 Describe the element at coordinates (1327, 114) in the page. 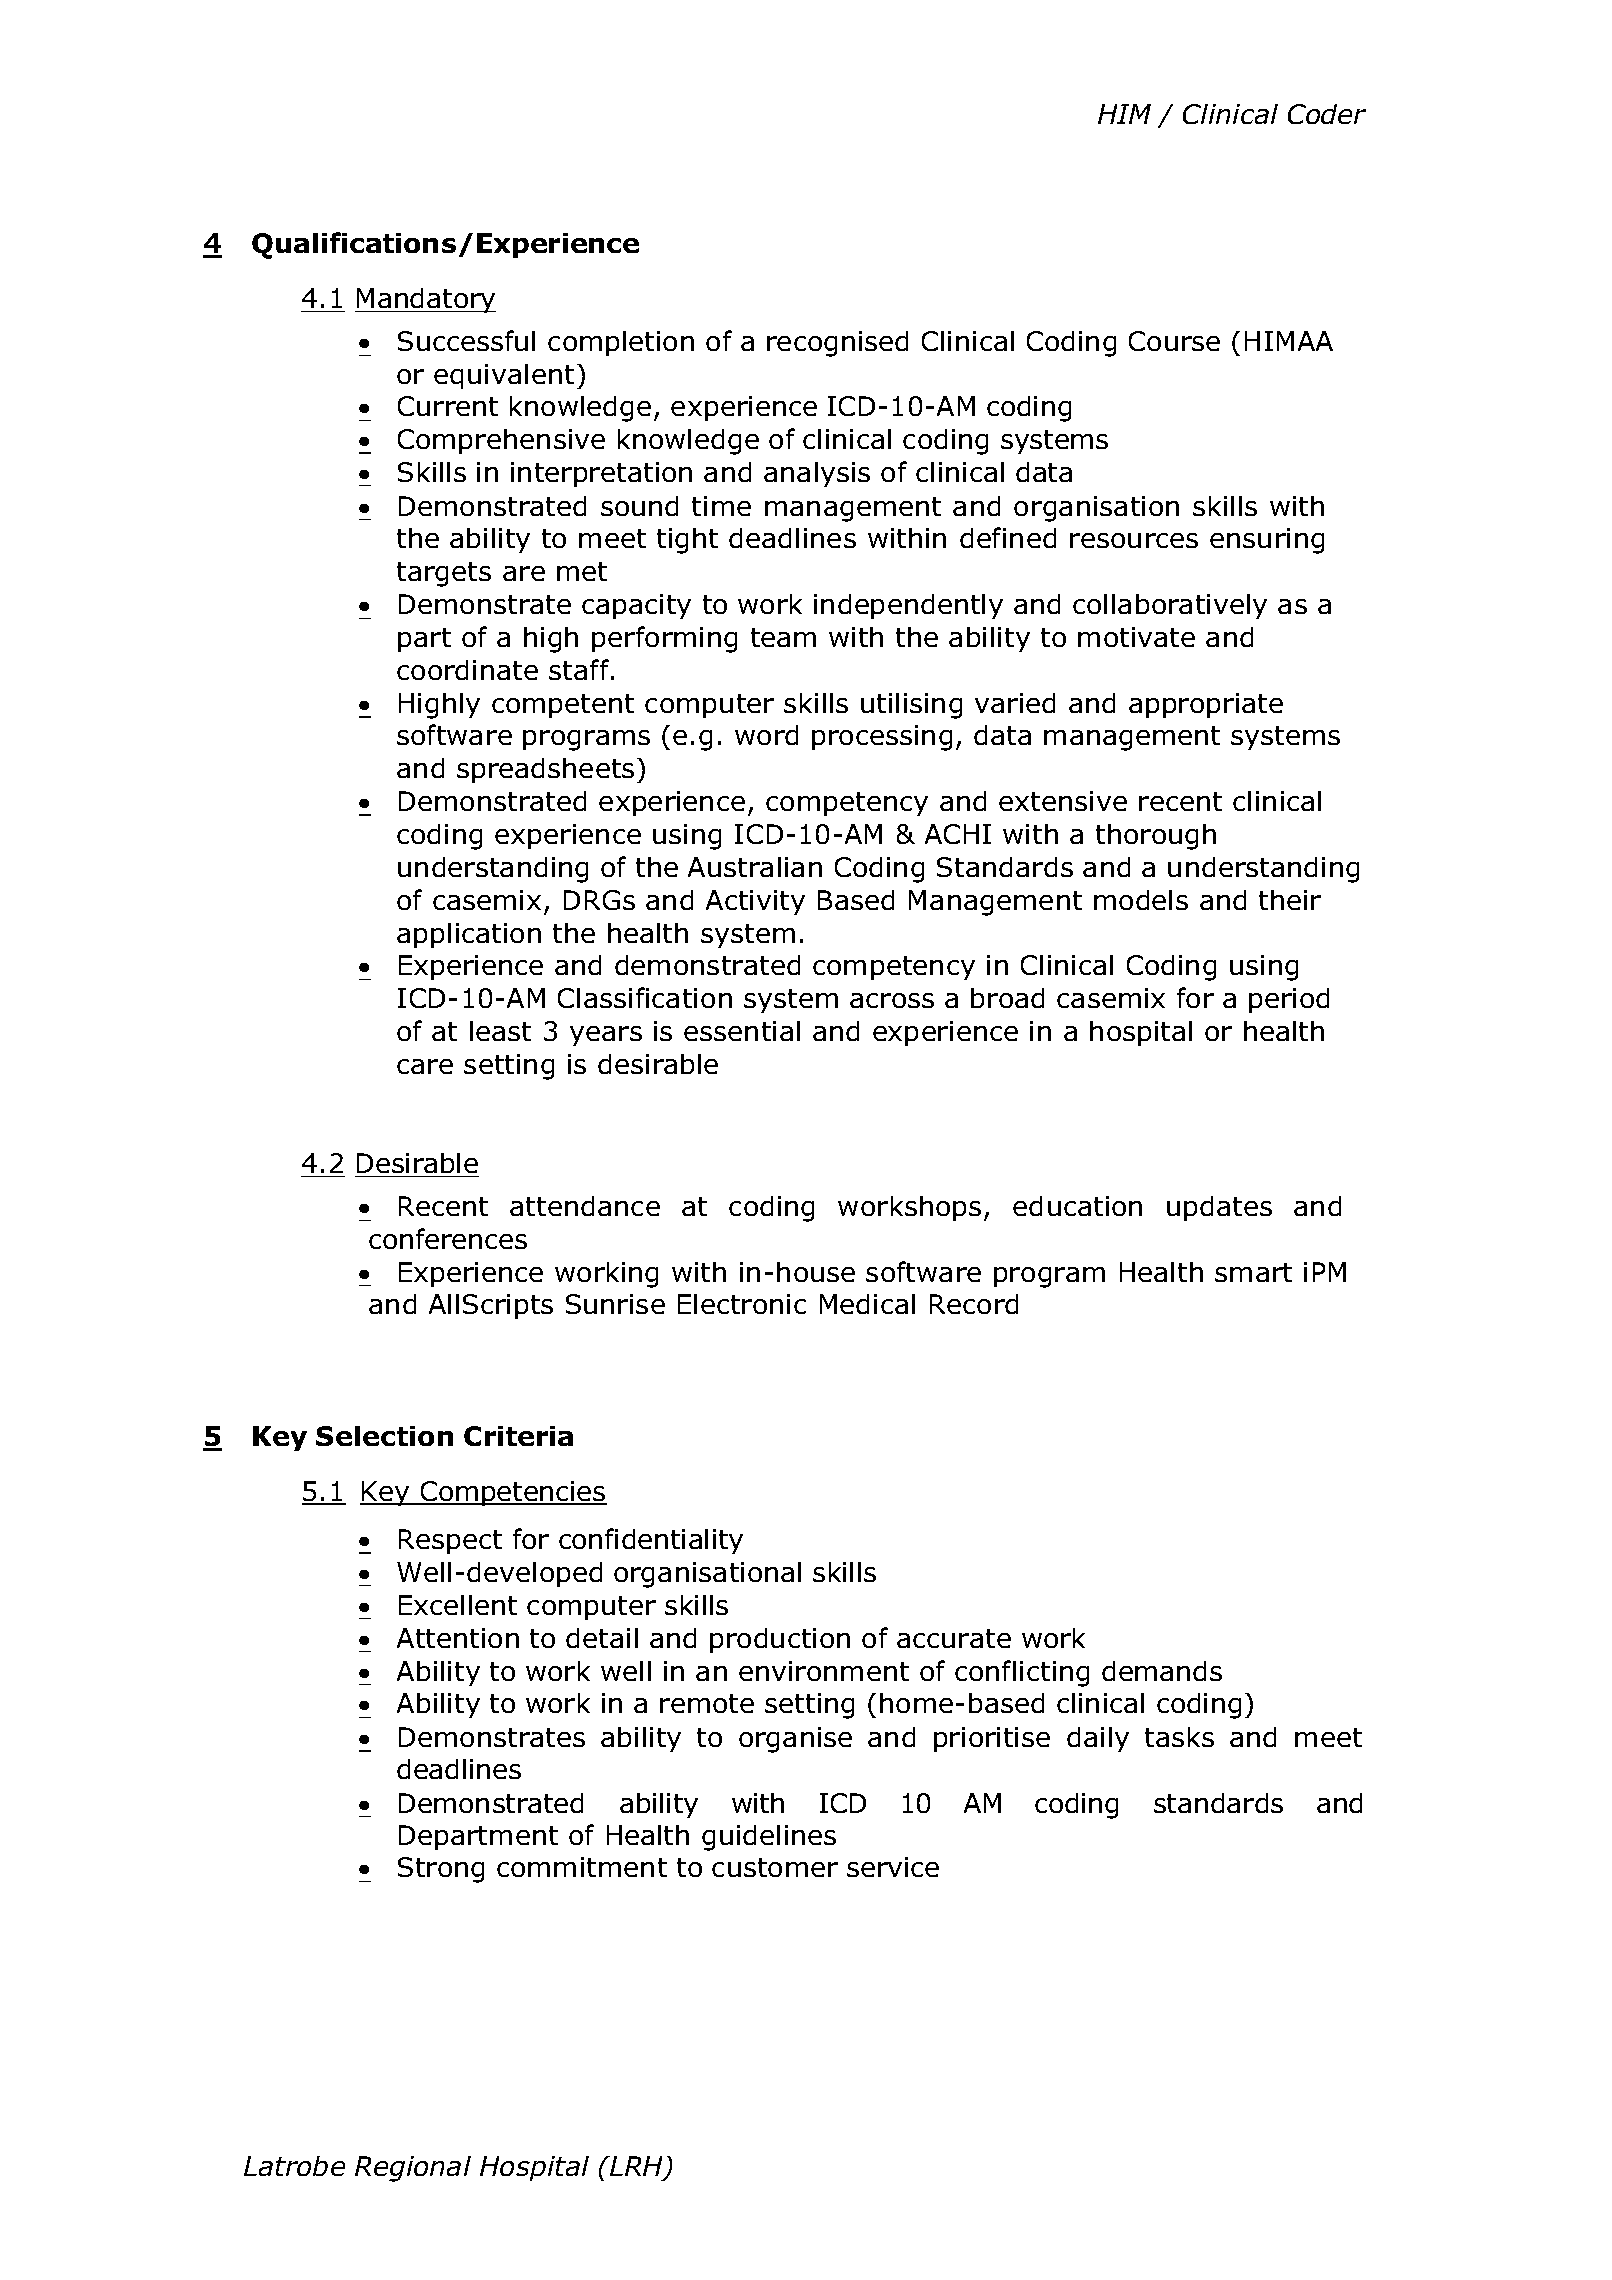

I see `Coder` at that location.
